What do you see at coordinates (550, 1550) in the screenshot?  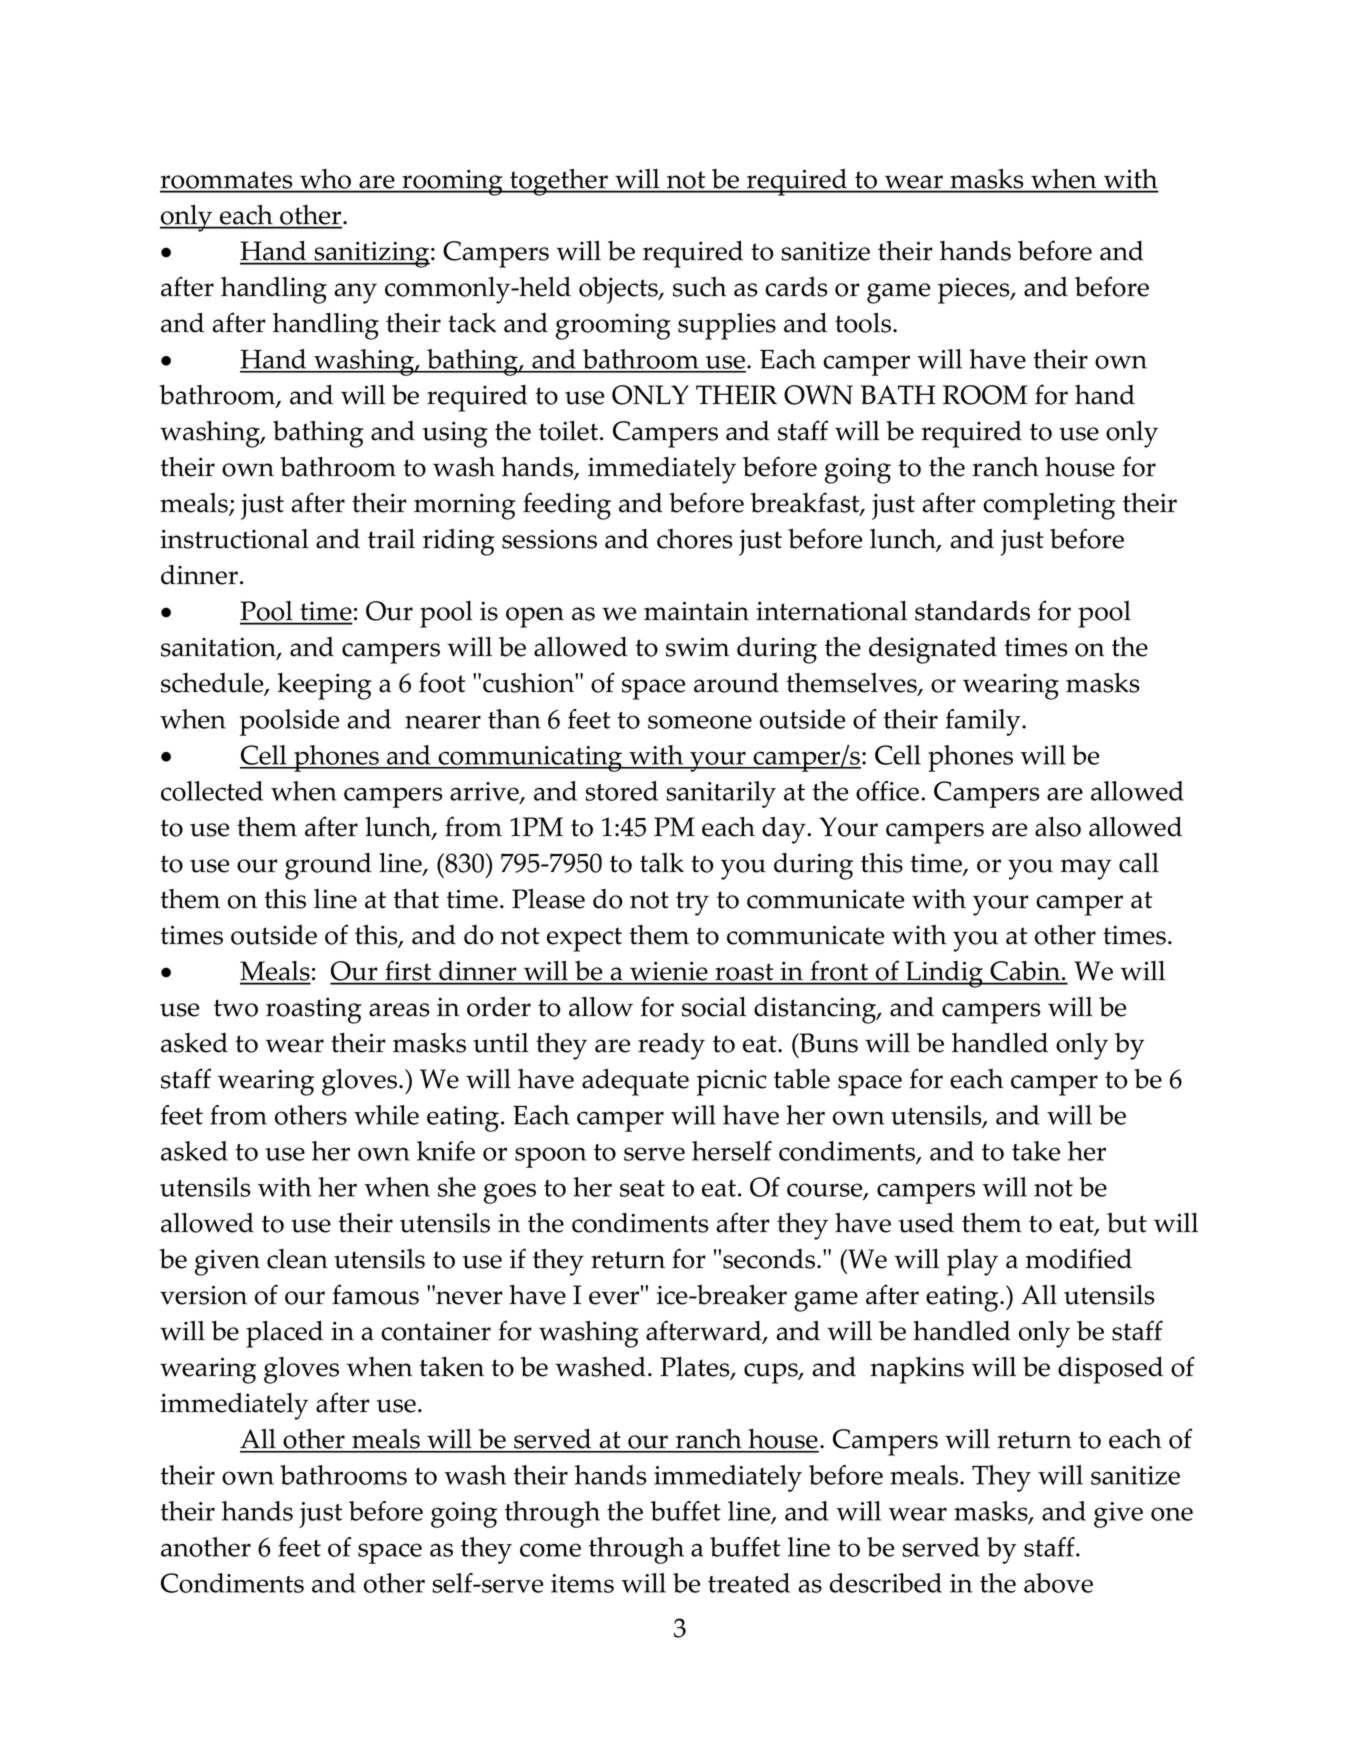 I see `come` at bounding box center [550, 1550].
